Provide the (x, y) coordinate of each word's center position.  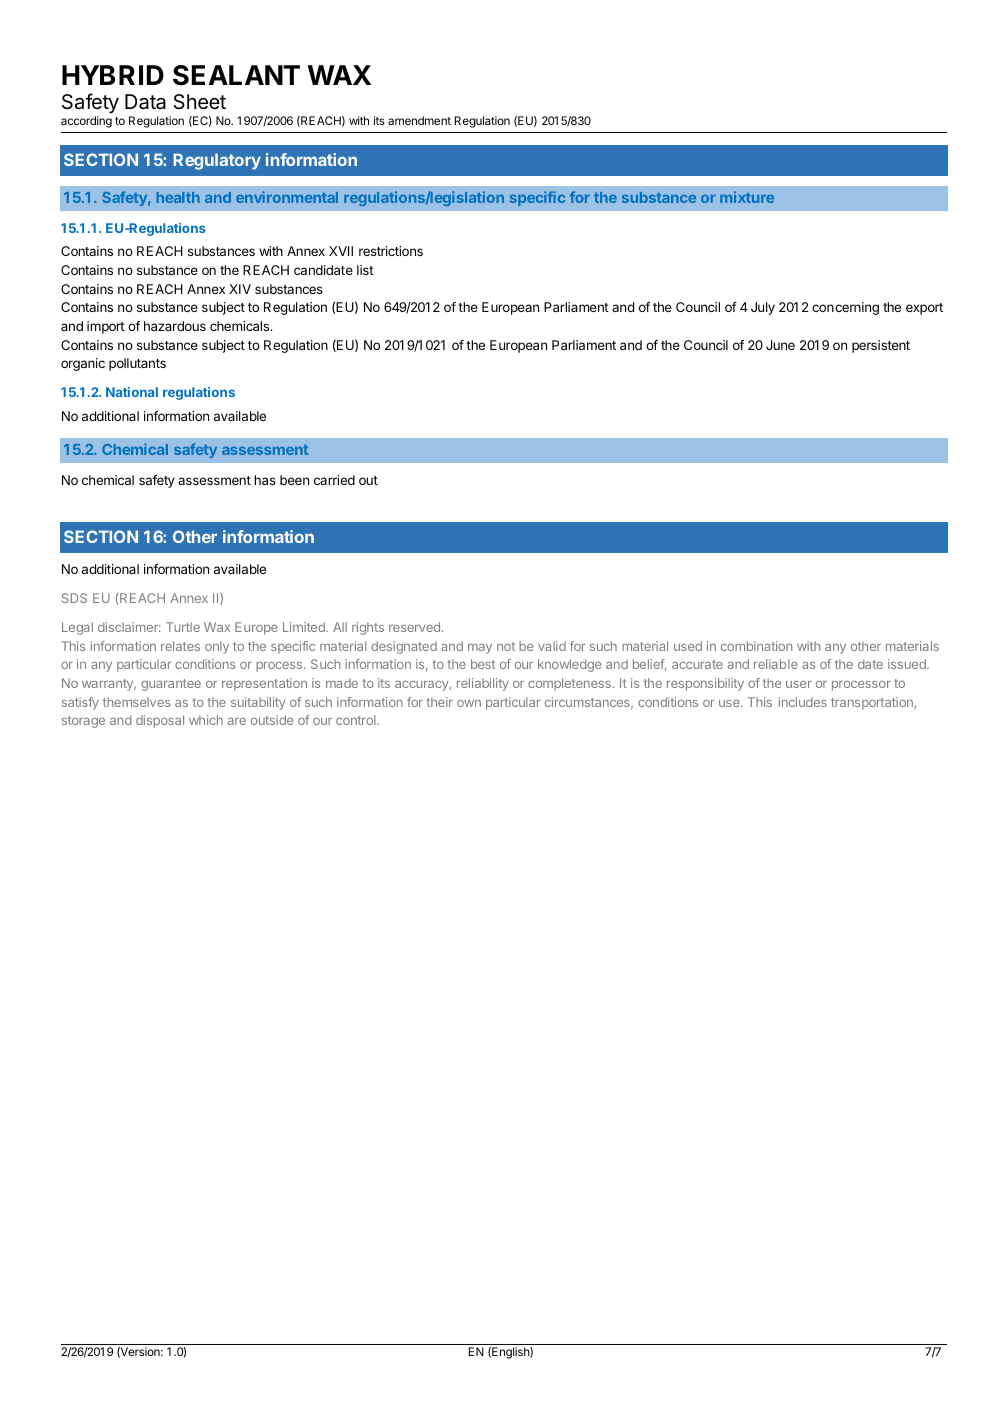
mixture (747, 197)
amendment (419, 120)
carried (334, 480)
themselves (136, 702)
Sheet (199, 102)
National (132, 392)
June (780, 345)
